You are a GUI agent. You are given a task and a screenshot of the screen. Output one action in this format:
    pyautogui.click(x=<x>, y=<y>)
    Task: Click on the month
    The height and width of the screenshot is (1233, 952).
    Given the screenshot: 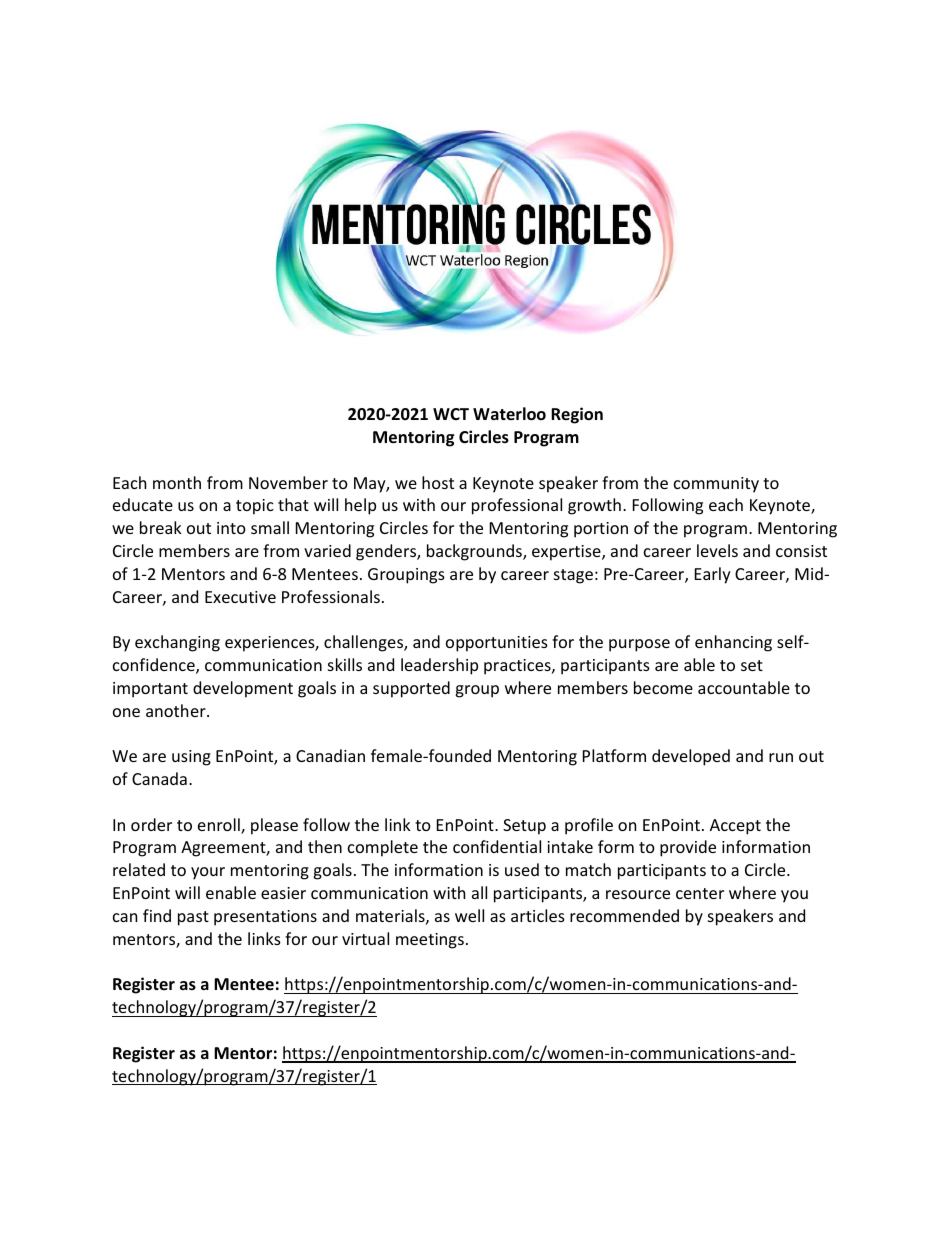 What is the action you would take?
    pyautogui.click(x=177, y=482)
